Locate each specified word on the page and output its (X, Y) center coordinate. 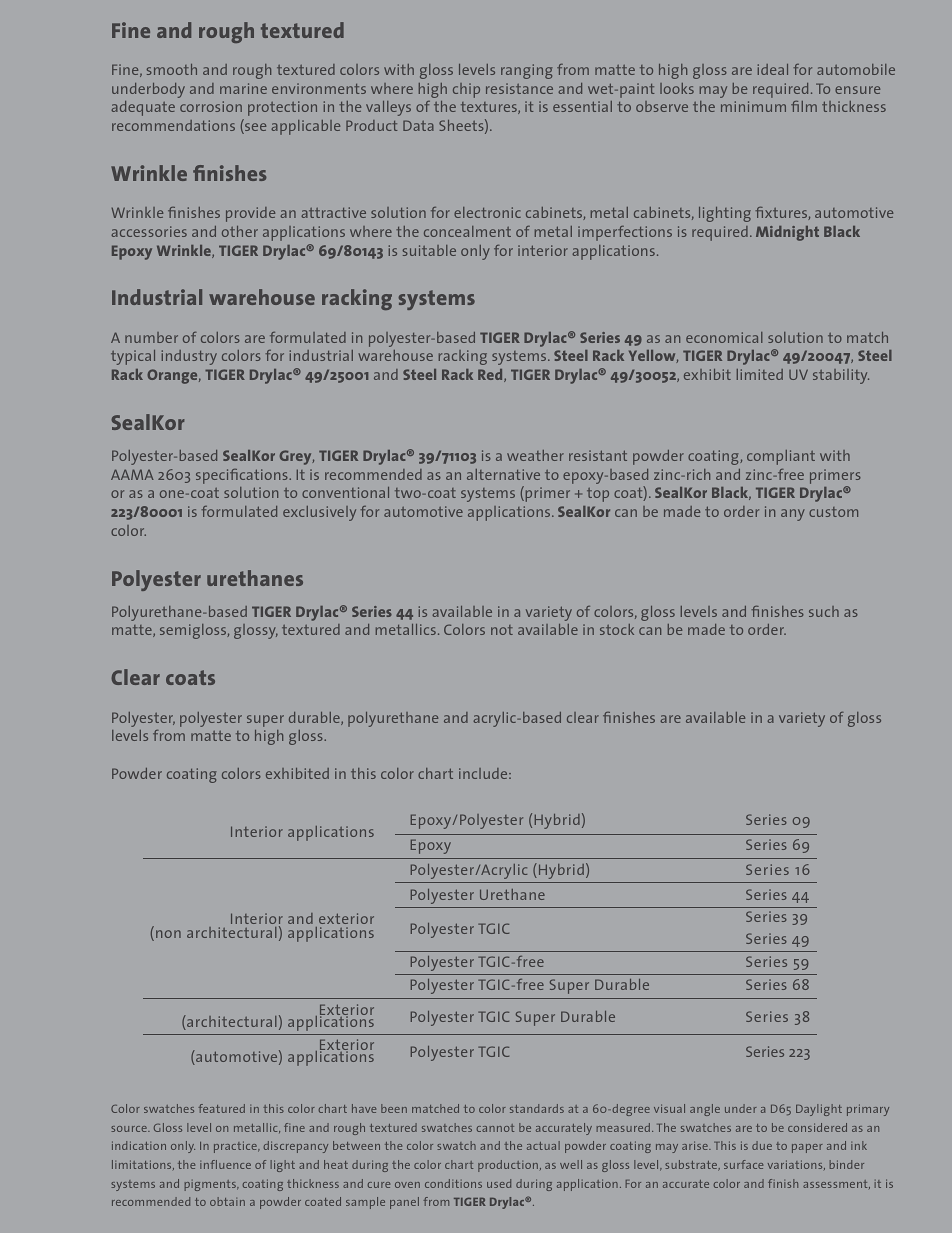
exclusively (319, 513)
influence (225, 1164)
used (499, 1183)
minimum (753, 106)
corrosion (211, 106)
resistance (519, 88)
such (824, 611)
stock (617, 629)
